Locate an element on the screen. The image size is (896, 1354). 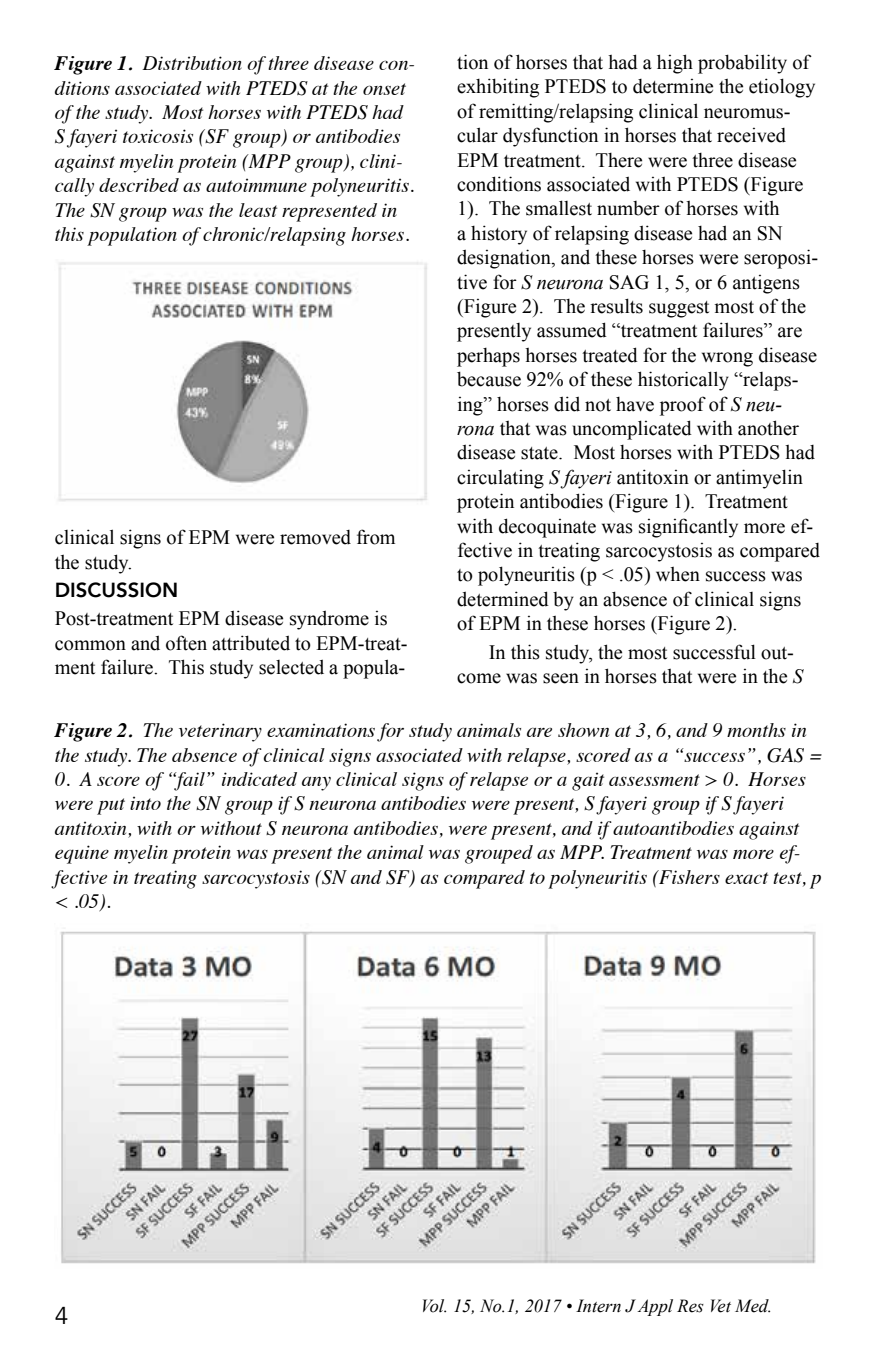
toxicosis is located at coordinates (158, 136).
